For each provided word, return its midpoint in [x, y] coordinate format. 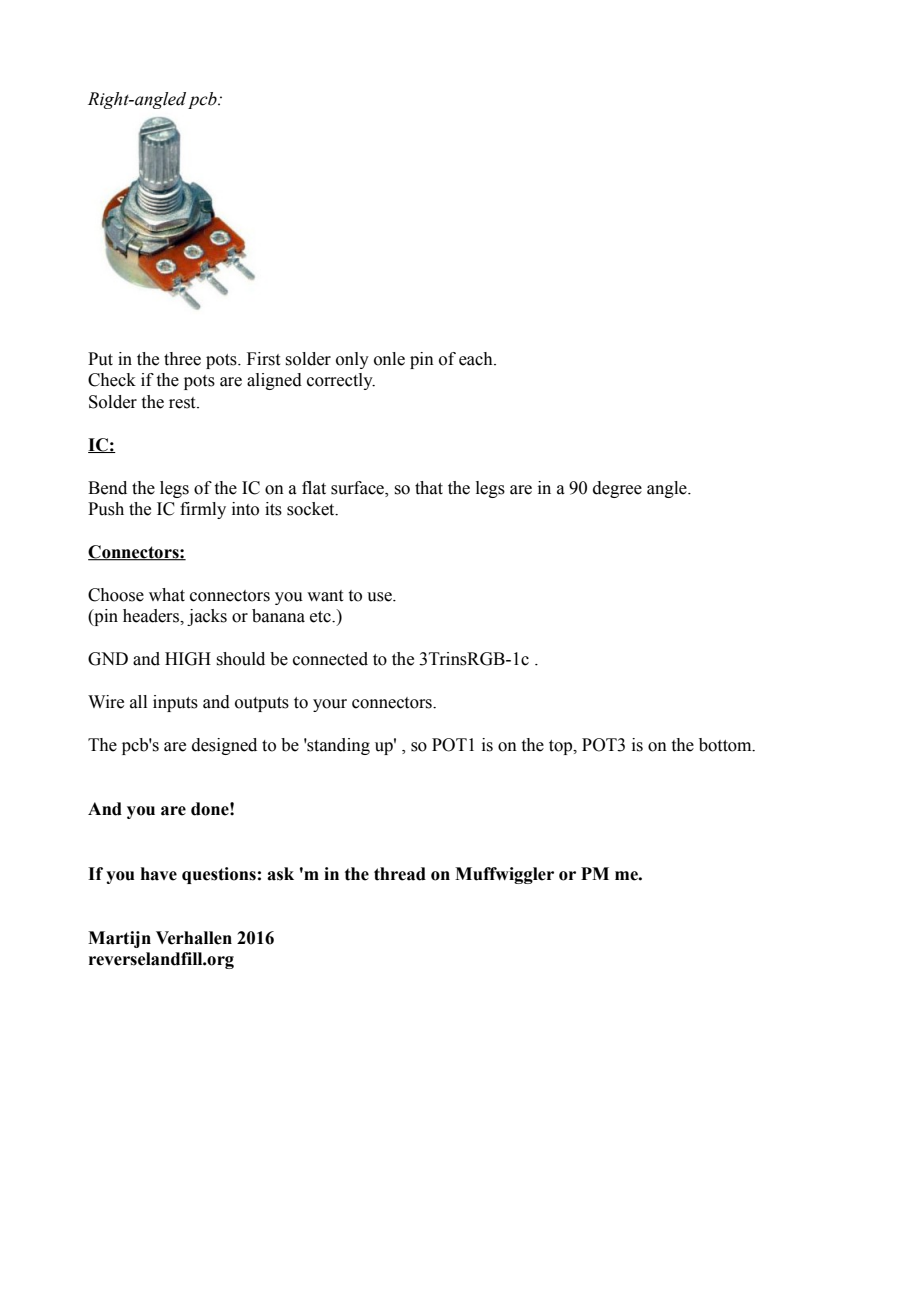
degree [617, 489]
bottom [726, 745]
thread [400, 874]
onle [389, 359]
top [562, 747]
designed [224, 746]
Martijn [119, 939]
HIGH [188, 659]
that [429, 488]
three [182, 359]
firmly [203, 510]
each [477, 359]
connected [330, 659]
